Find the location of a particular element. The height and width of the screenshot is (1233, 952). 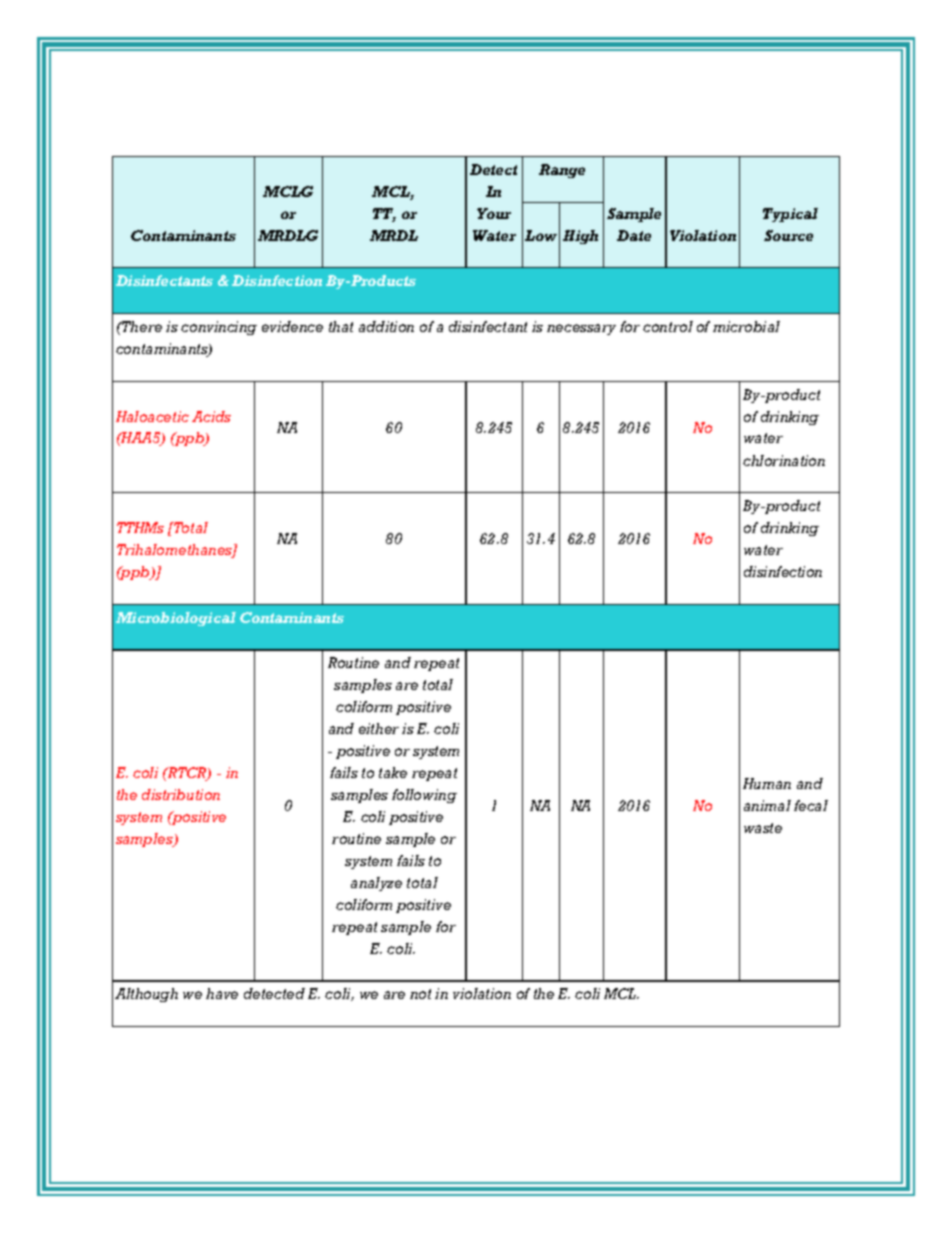

Typical is located at coordinates (790, 215).
